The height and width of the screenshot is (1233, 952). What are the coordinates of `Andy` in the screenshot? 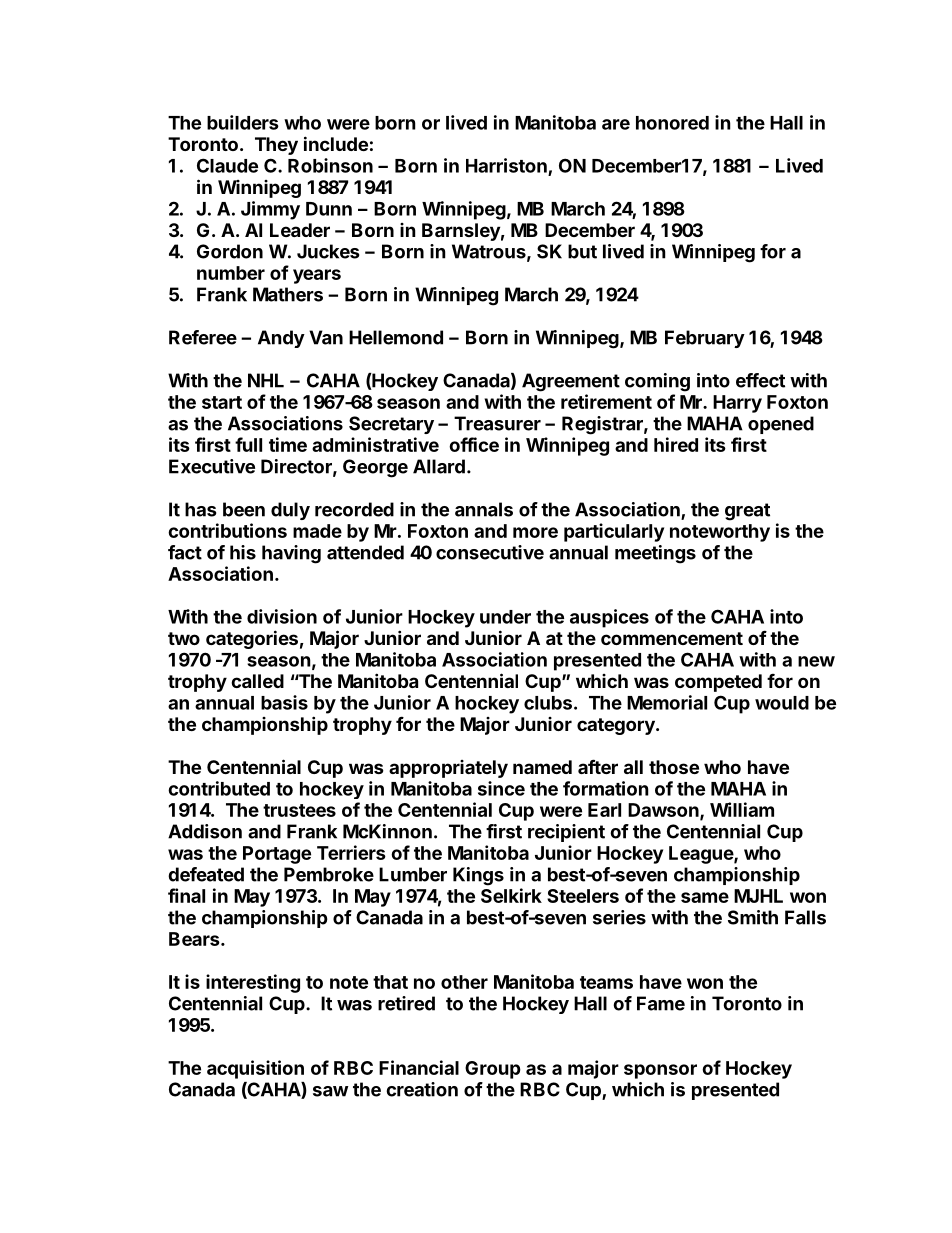 It's located at (281, 339).
